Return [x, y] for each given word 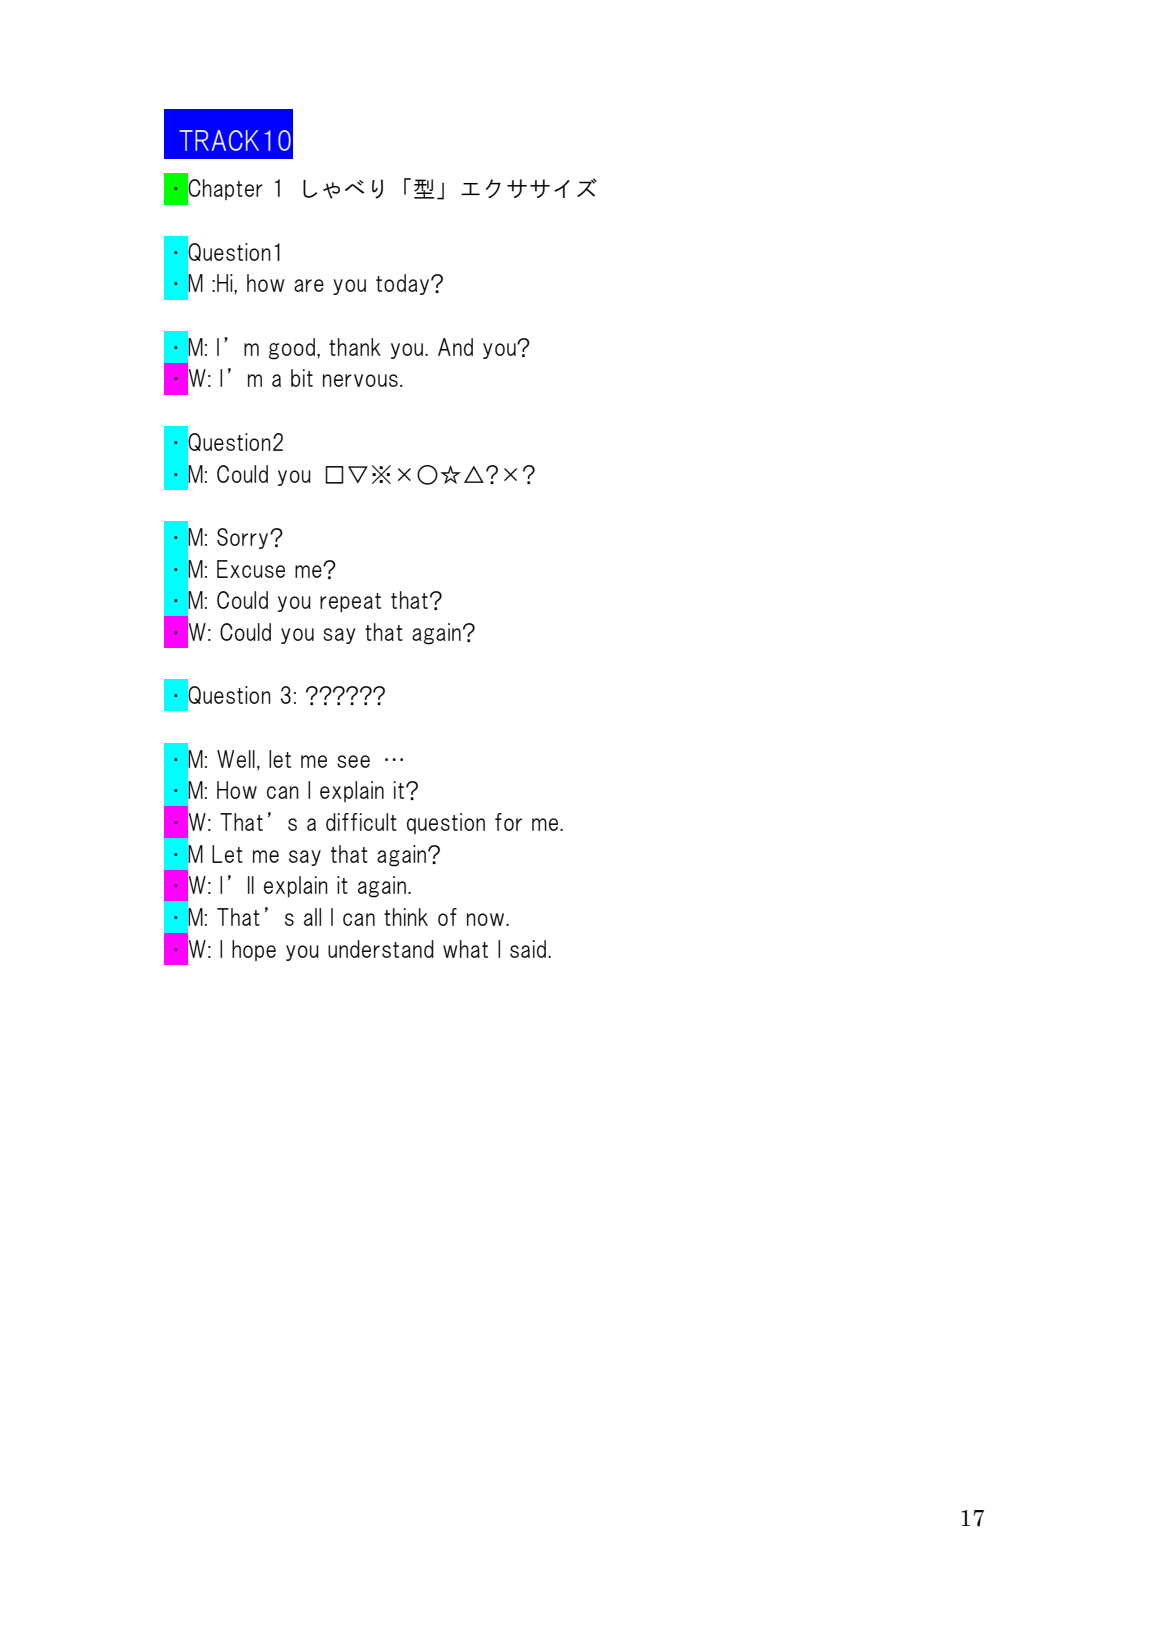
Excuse [251, 569]
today [404, 284]
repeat [350, 602]
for [508, 822]
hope [254, 950]
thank [355, 347]
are [309, 285]
